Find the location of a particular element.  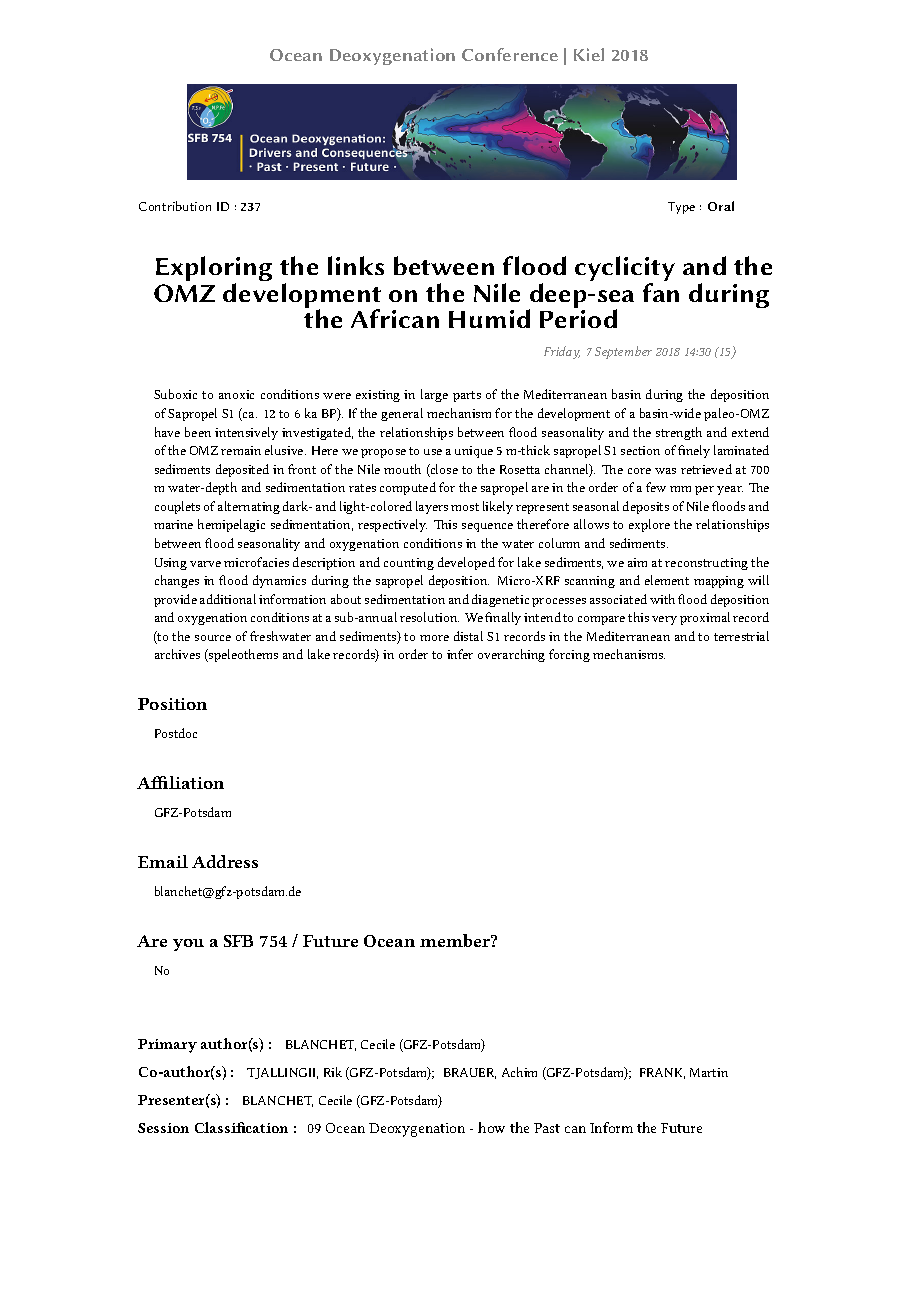

Martin is located at coordinates (709, 1072).
